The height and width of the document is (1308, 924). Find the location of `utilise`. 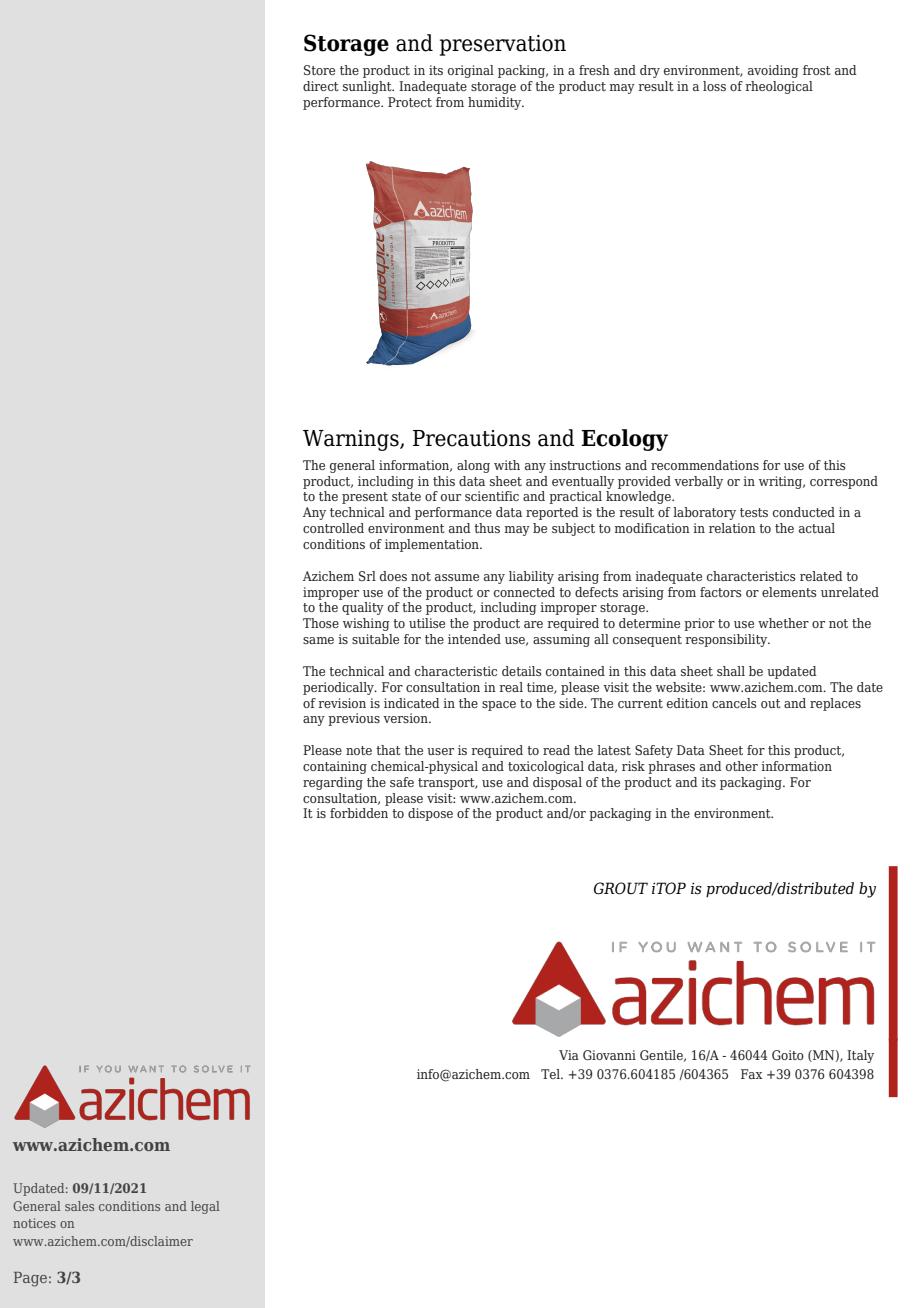

utilise is located at coordinates (427, 623).
